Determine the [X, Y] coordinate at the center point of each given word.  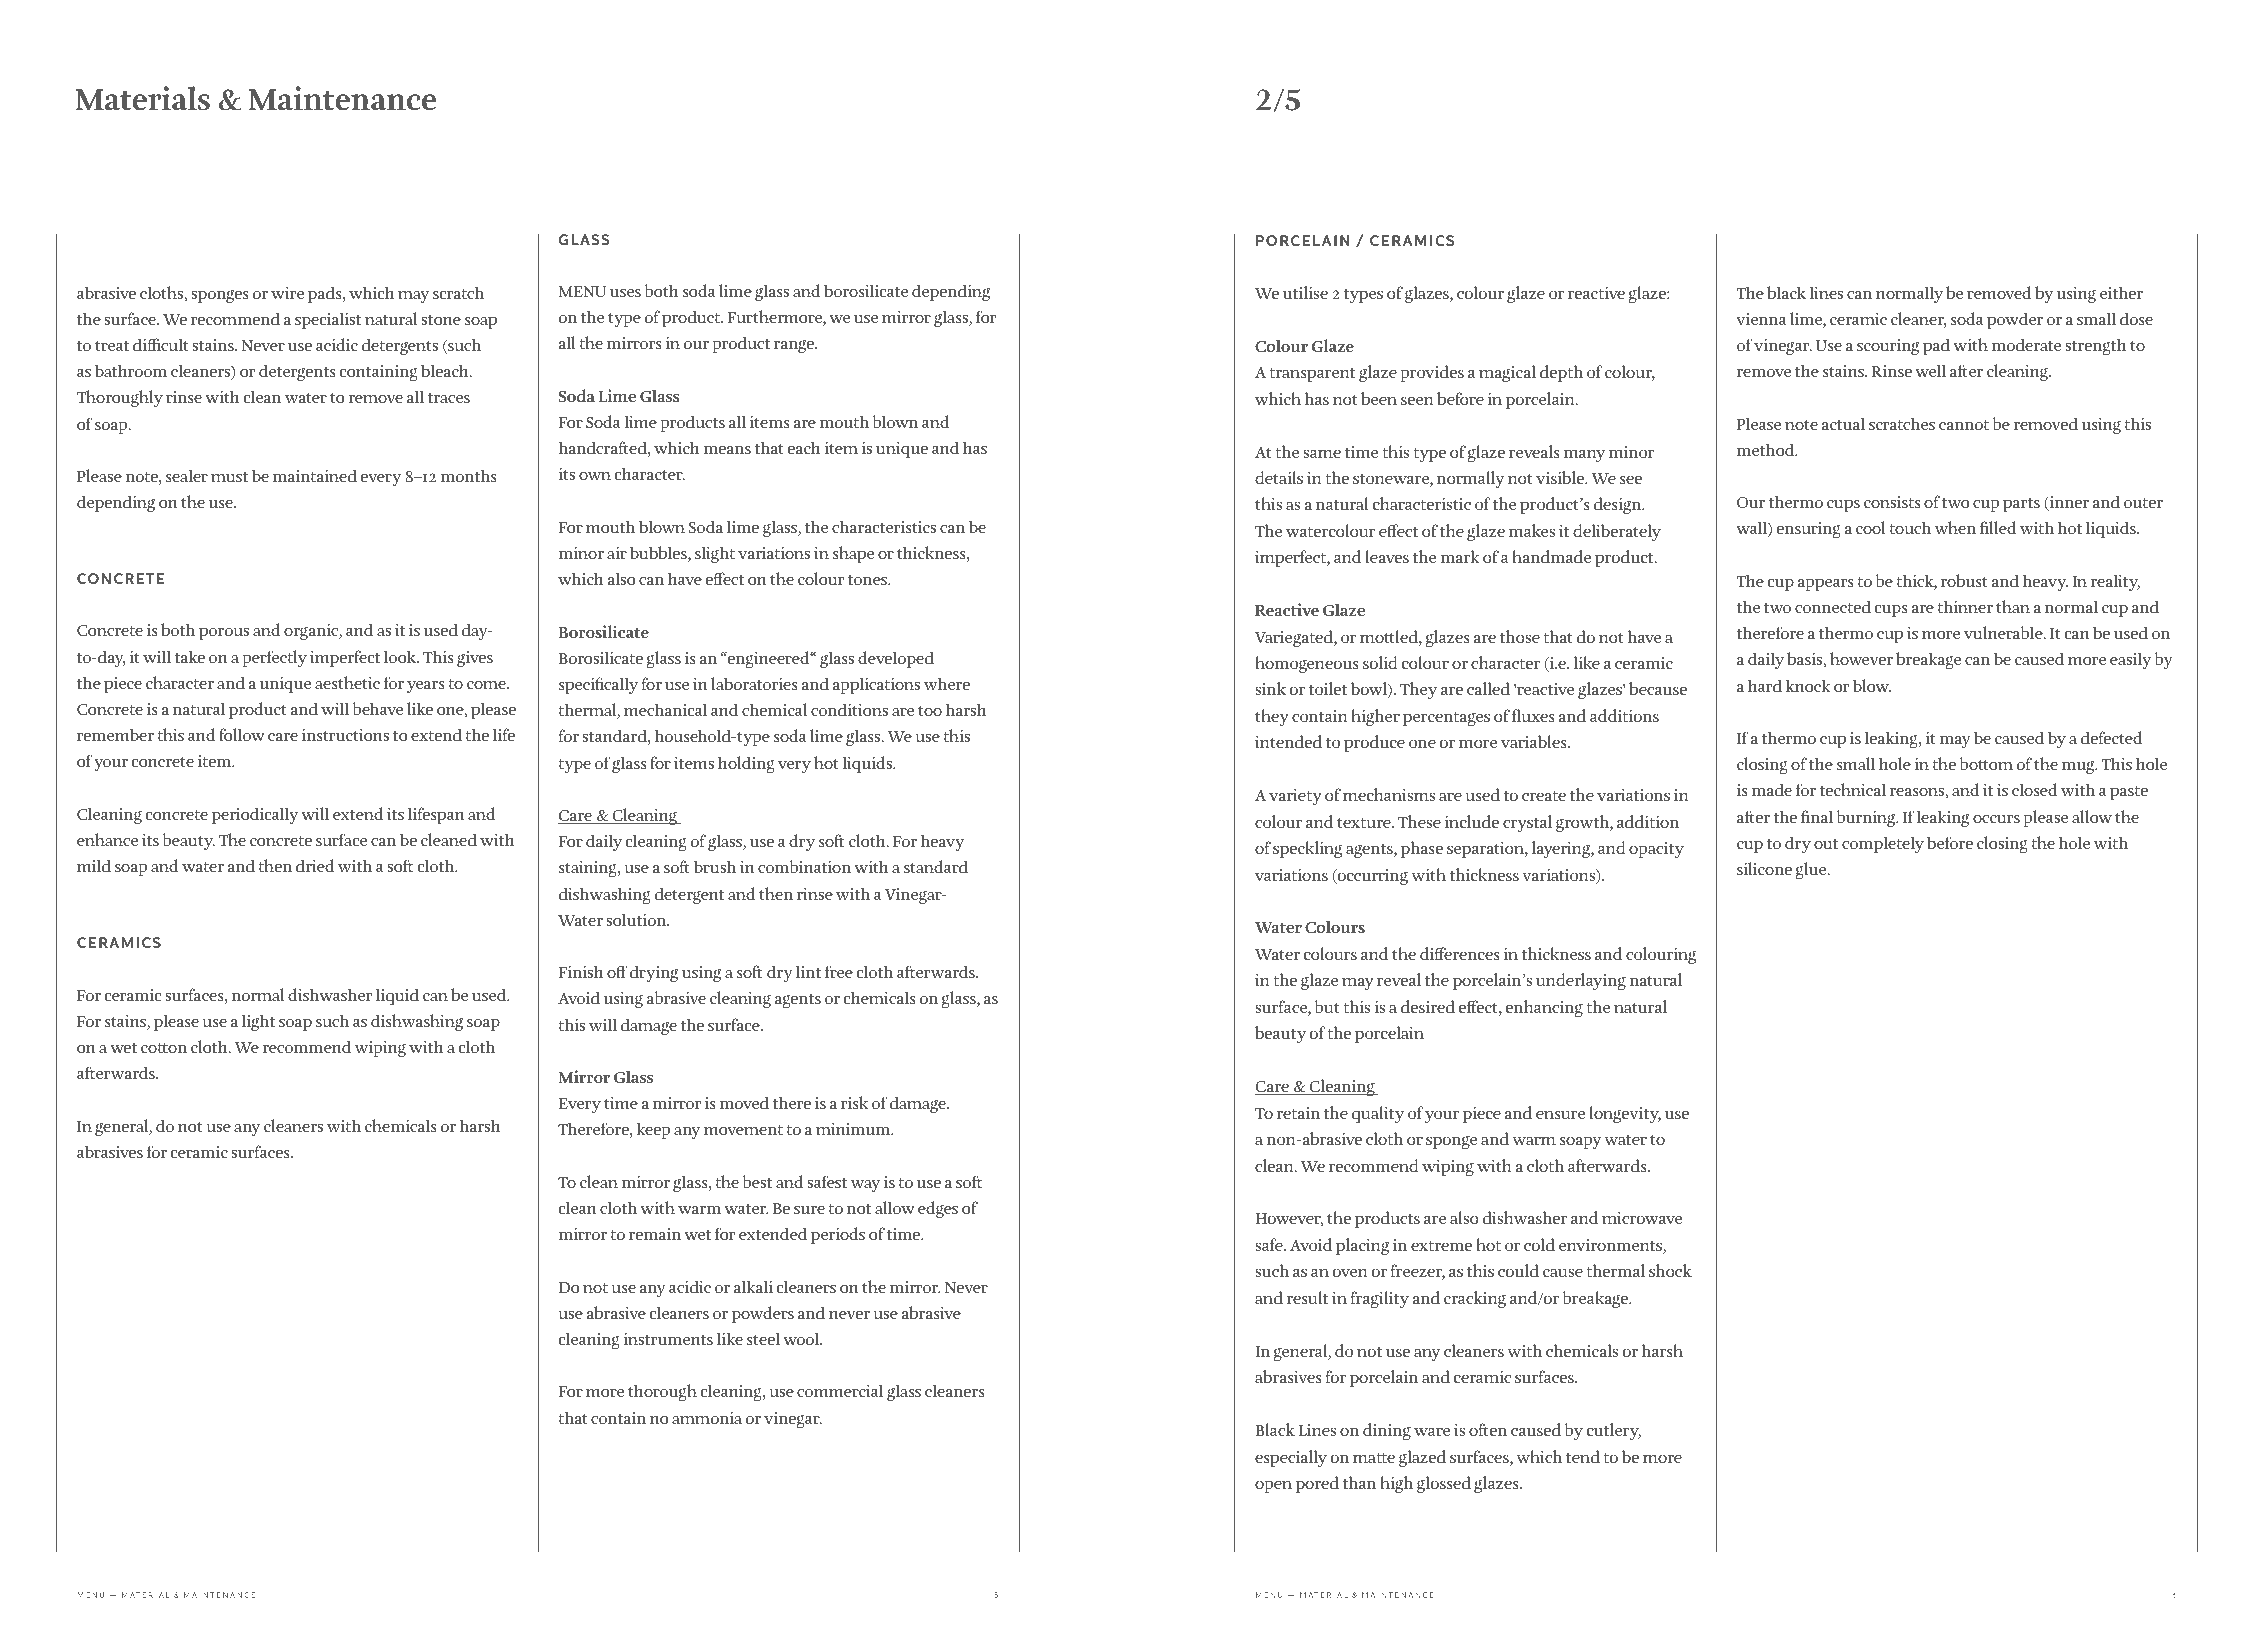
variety [1295, 797]
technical [1853, 789]
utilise [1305, 292]
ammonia [707, 1418]
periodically [255, 815]
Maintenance [342, 98]
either [2121, 292]
